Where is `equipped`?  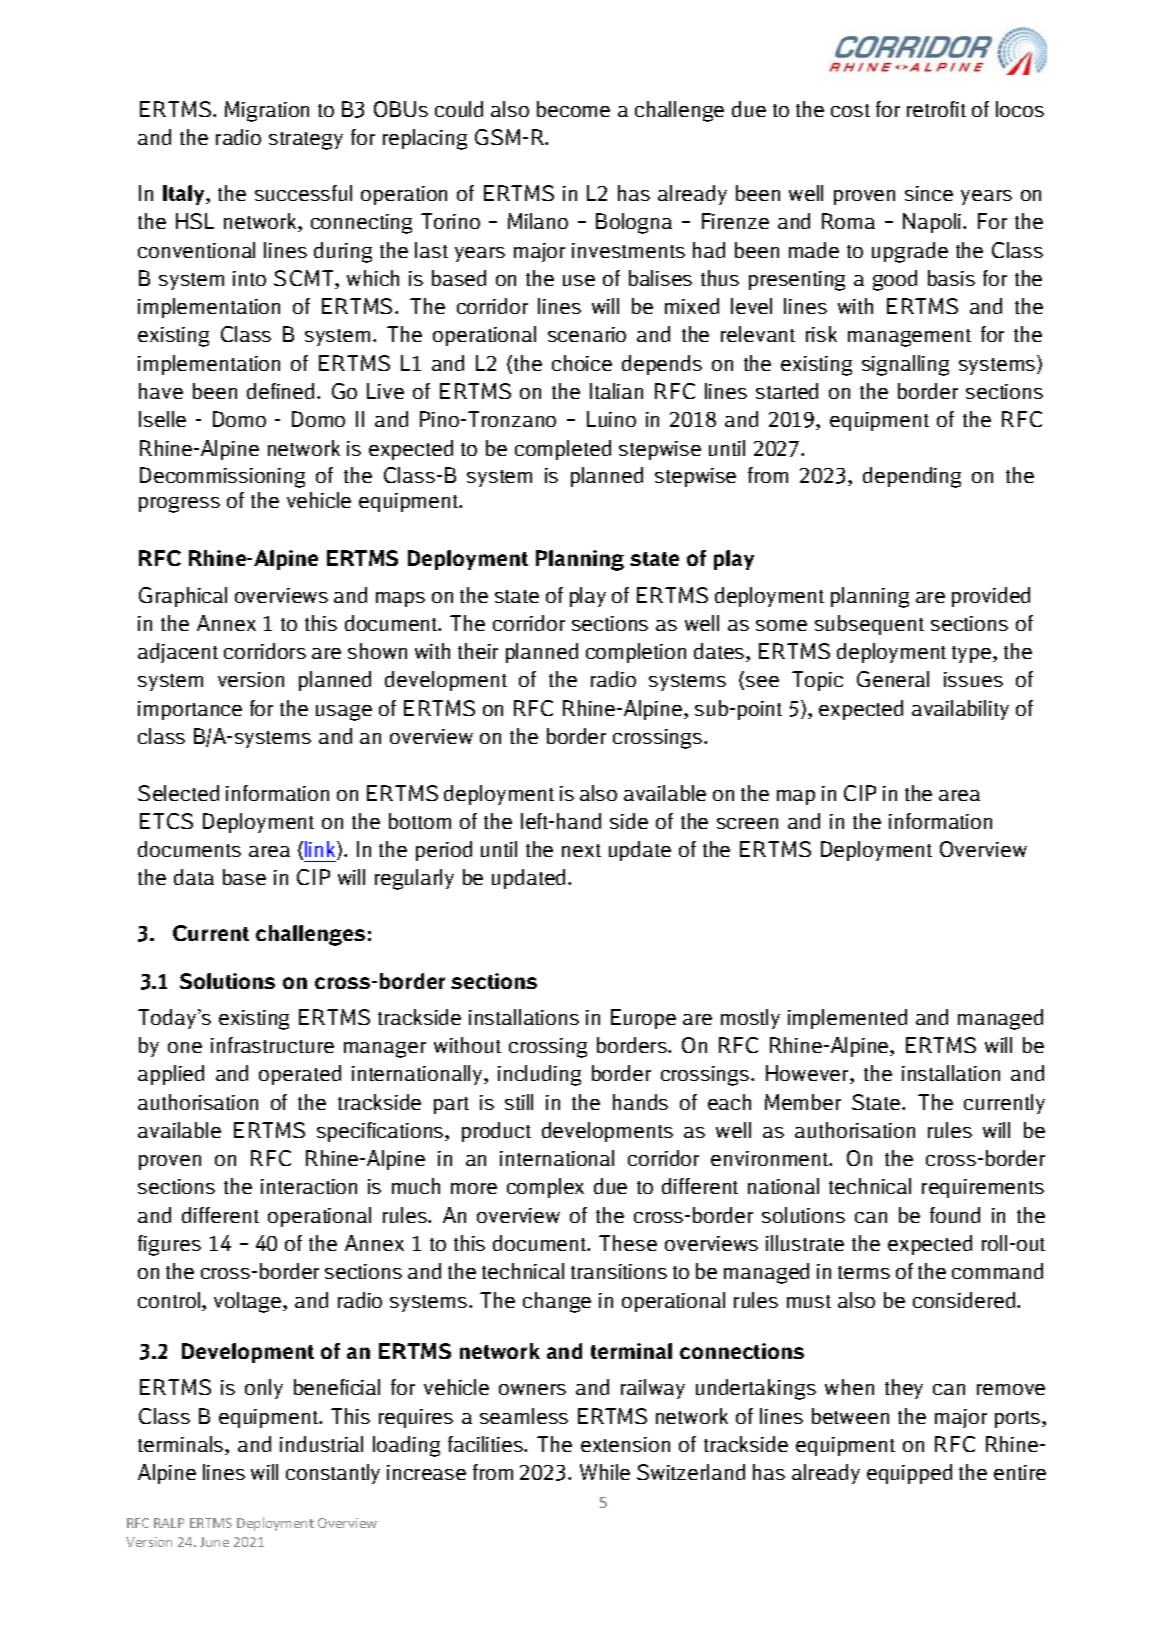 equipped is located at coordinates (909, 1474).
